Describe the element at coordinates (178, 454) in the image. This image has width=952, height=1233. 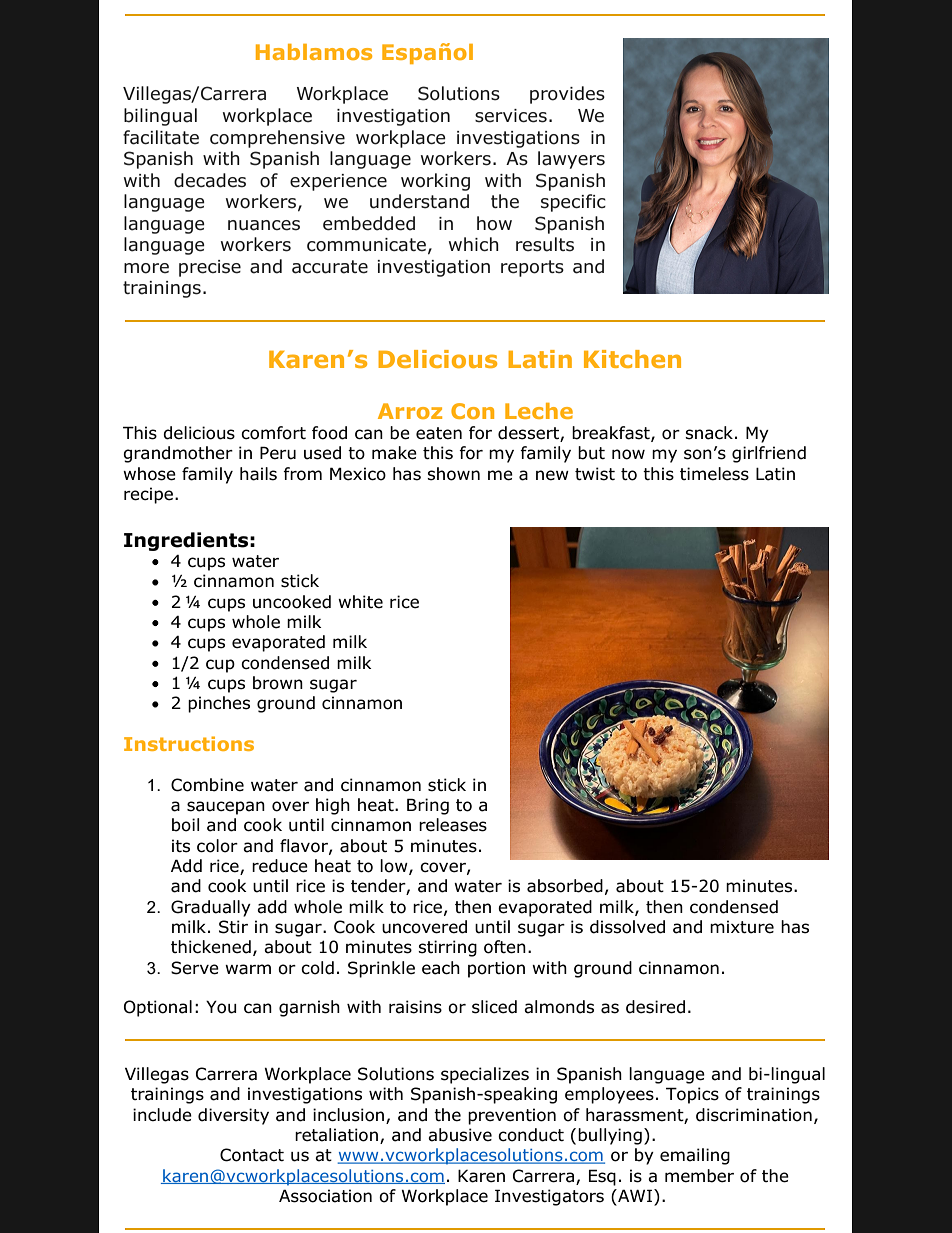
I see `grandmother` at that location.
